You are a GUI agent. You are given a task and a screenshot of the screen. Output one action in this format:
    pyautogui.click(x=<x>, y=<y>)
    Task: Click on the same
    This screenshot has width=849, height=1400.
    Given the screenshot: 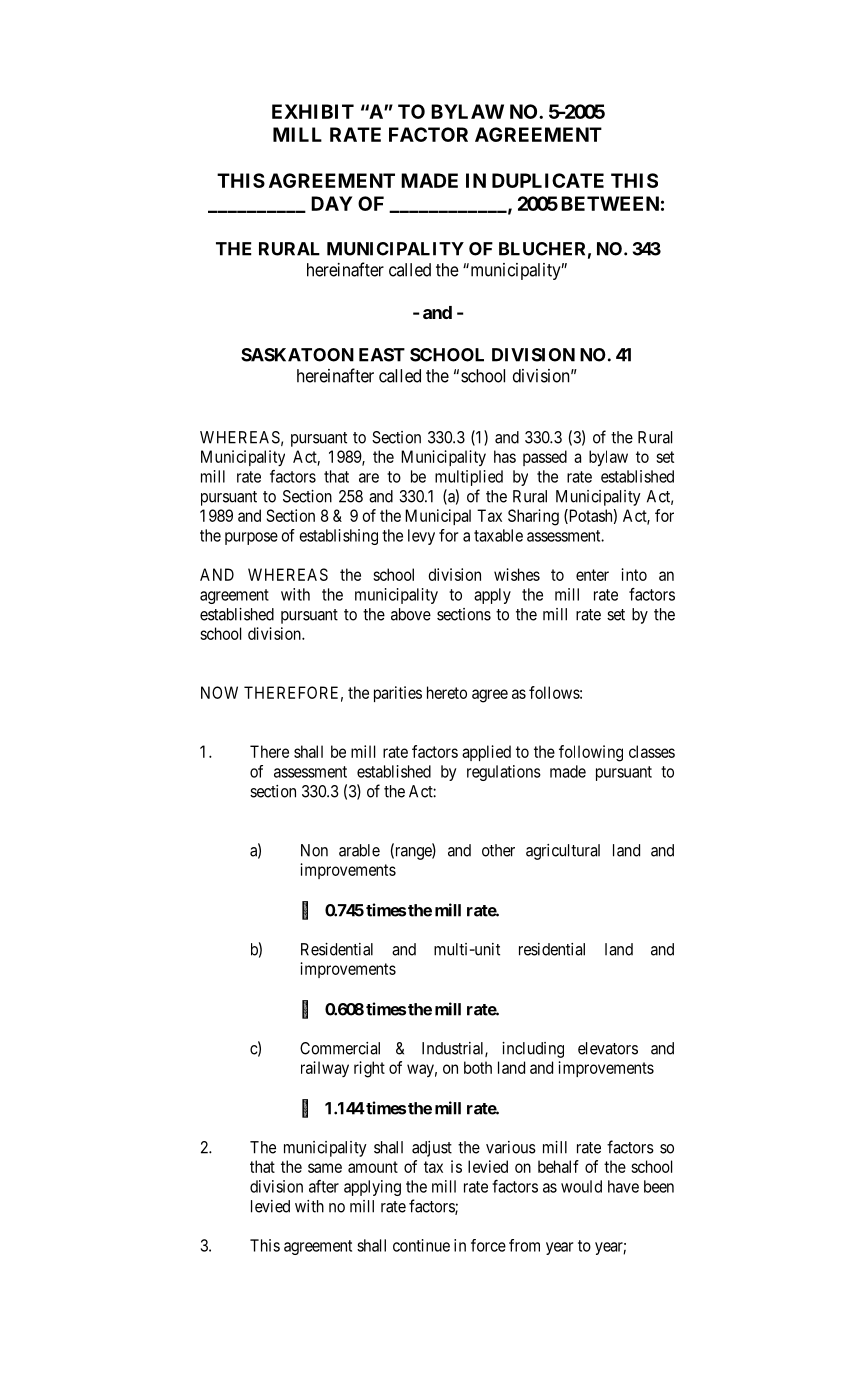 What is the action you would take?
    pyautogui.click(x=325, y=1168)
